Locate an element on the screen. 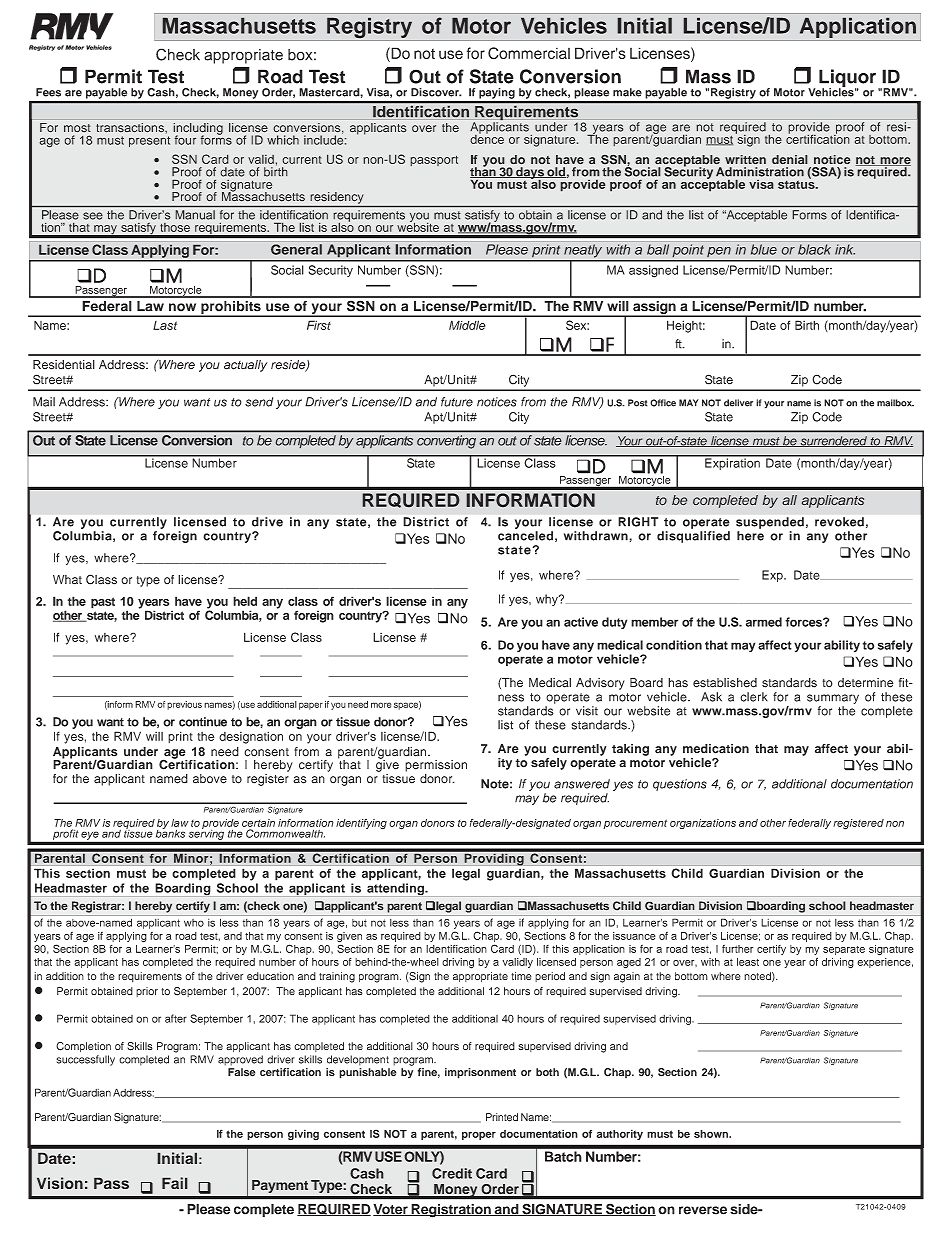 This screenshot has width=952, height=1233. Liquor is located at coordinates (849, 79).
